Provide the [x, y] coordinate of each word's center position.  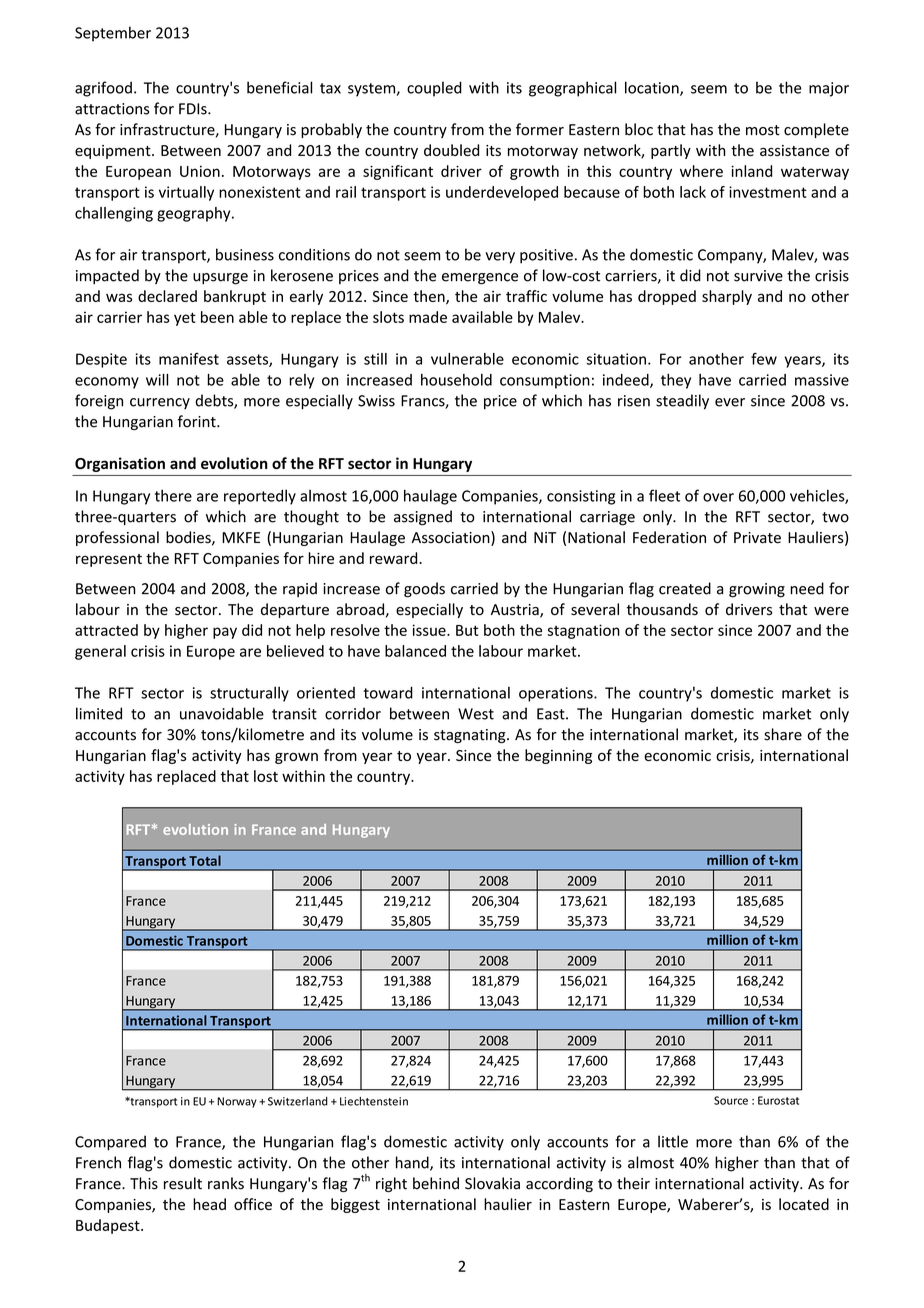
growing [757, 590]
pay [225, 633]
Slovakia [492, 1183]
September [113, 34]
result [183, 1183]
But [467, 630]
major [829, 89]
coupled [434, 89]
